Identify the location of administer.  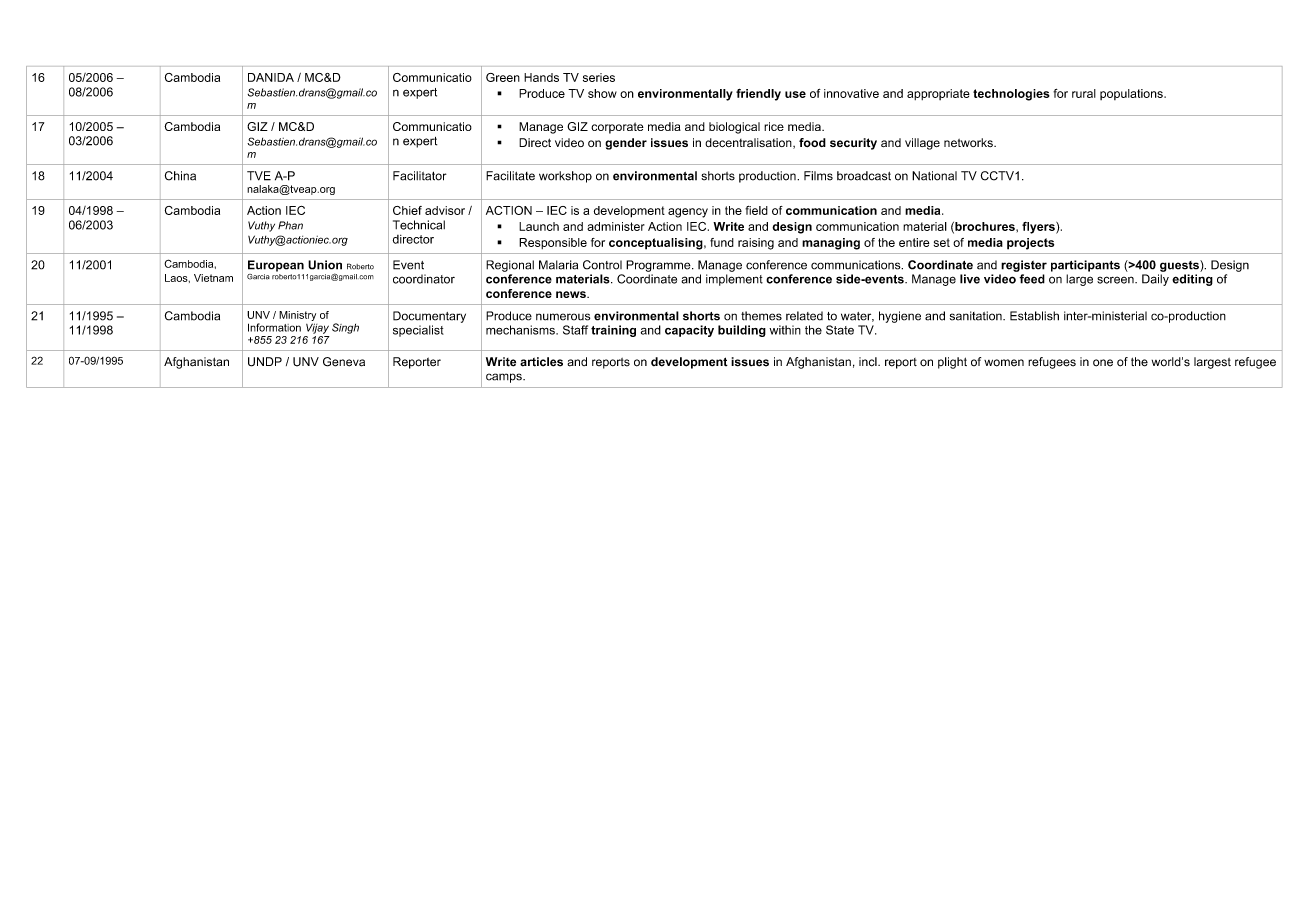
(616, 226).
